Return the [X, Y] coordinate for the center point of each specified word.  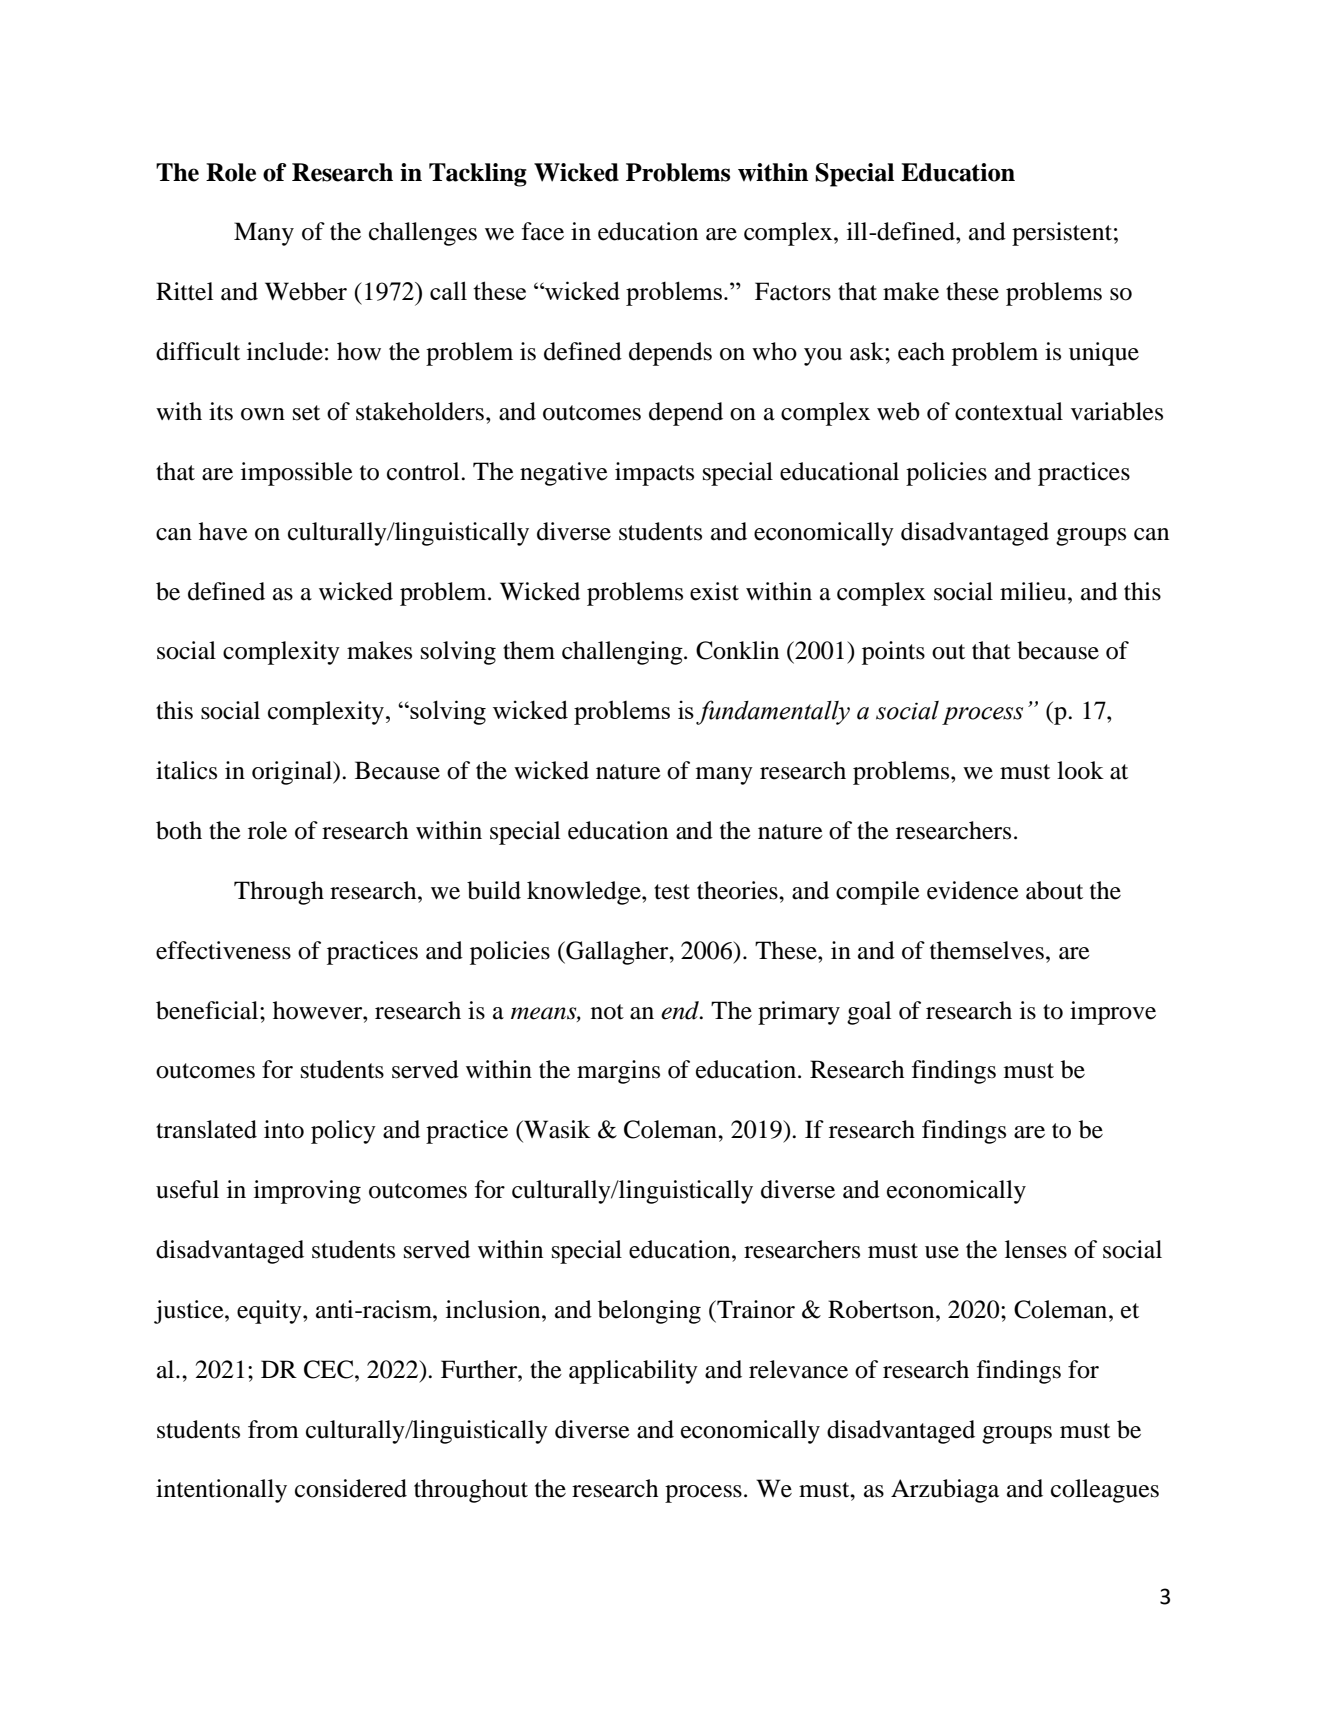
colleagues [1105, 1491]
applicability [633, 1372]
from [273, 1429]
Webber [306, 291]
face [543, 231]
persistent [1062, 234]
